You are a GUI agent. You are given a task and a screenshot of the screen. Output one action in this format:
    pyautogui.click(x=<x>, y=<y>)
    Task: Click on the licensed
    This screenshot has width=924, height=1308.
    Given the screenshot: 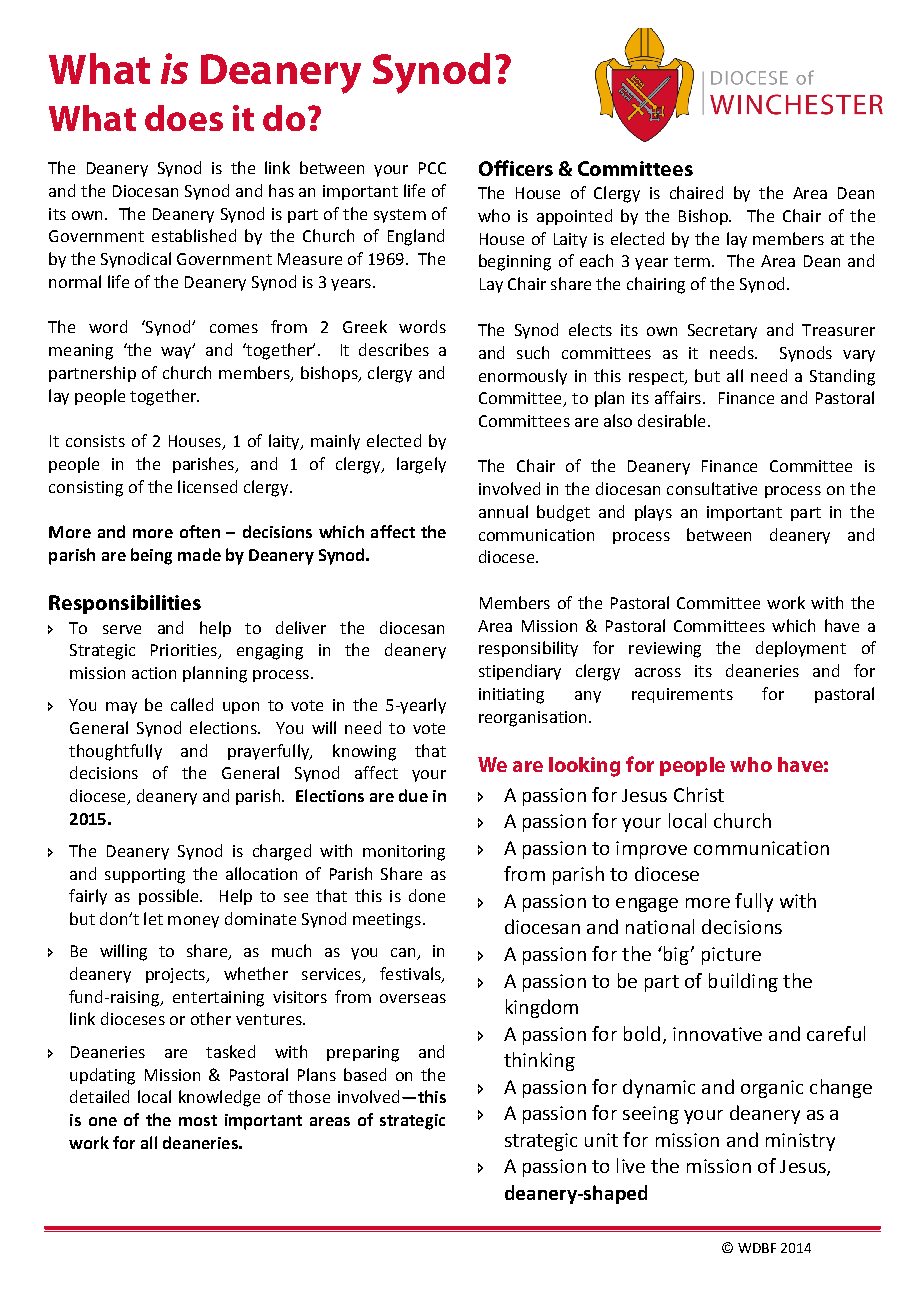 What is the action you would take?
    pyautogui.click(x=207, y=486)
